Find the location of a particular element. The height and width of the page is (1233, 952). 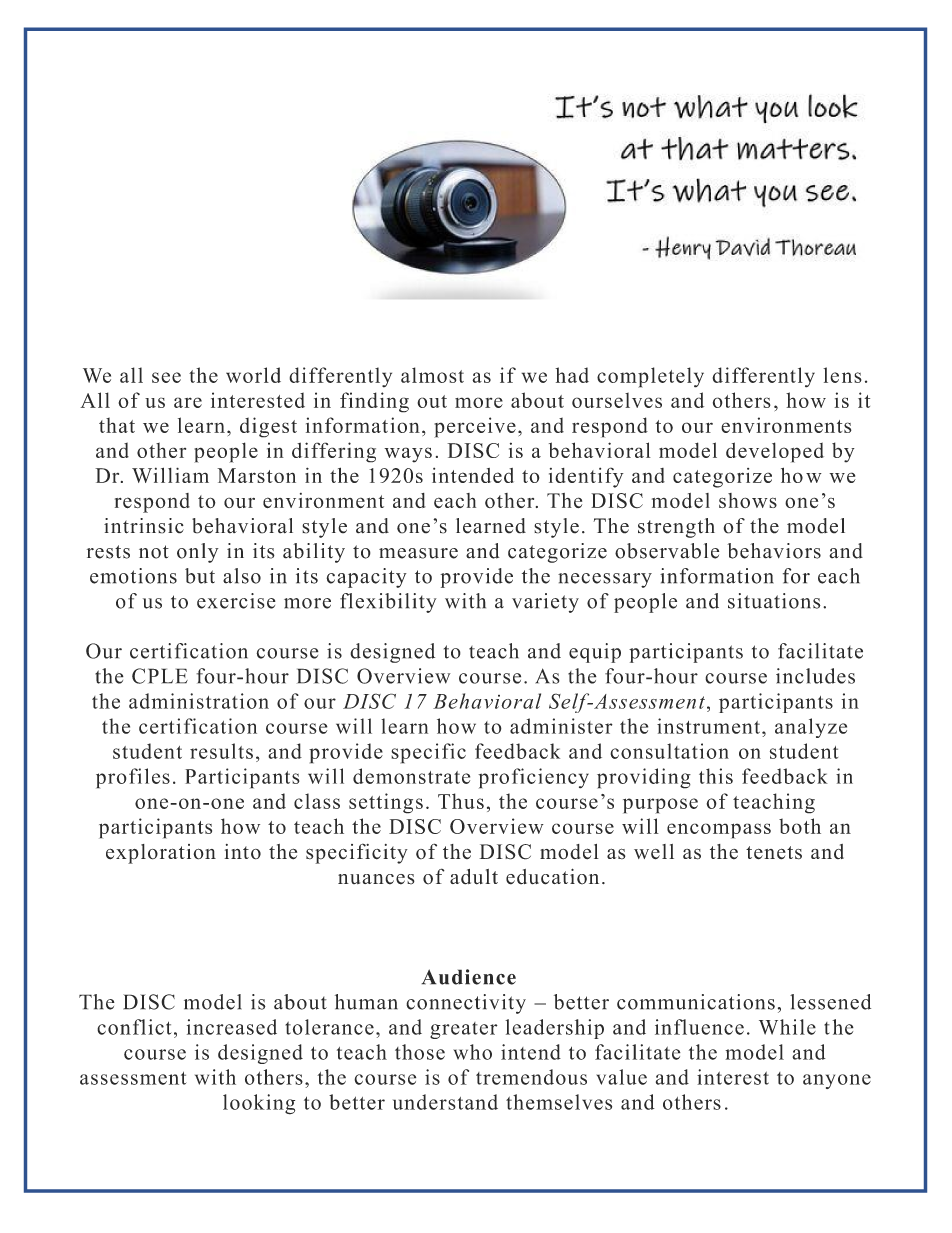

anyone is located at coordinates (837, 1081).
